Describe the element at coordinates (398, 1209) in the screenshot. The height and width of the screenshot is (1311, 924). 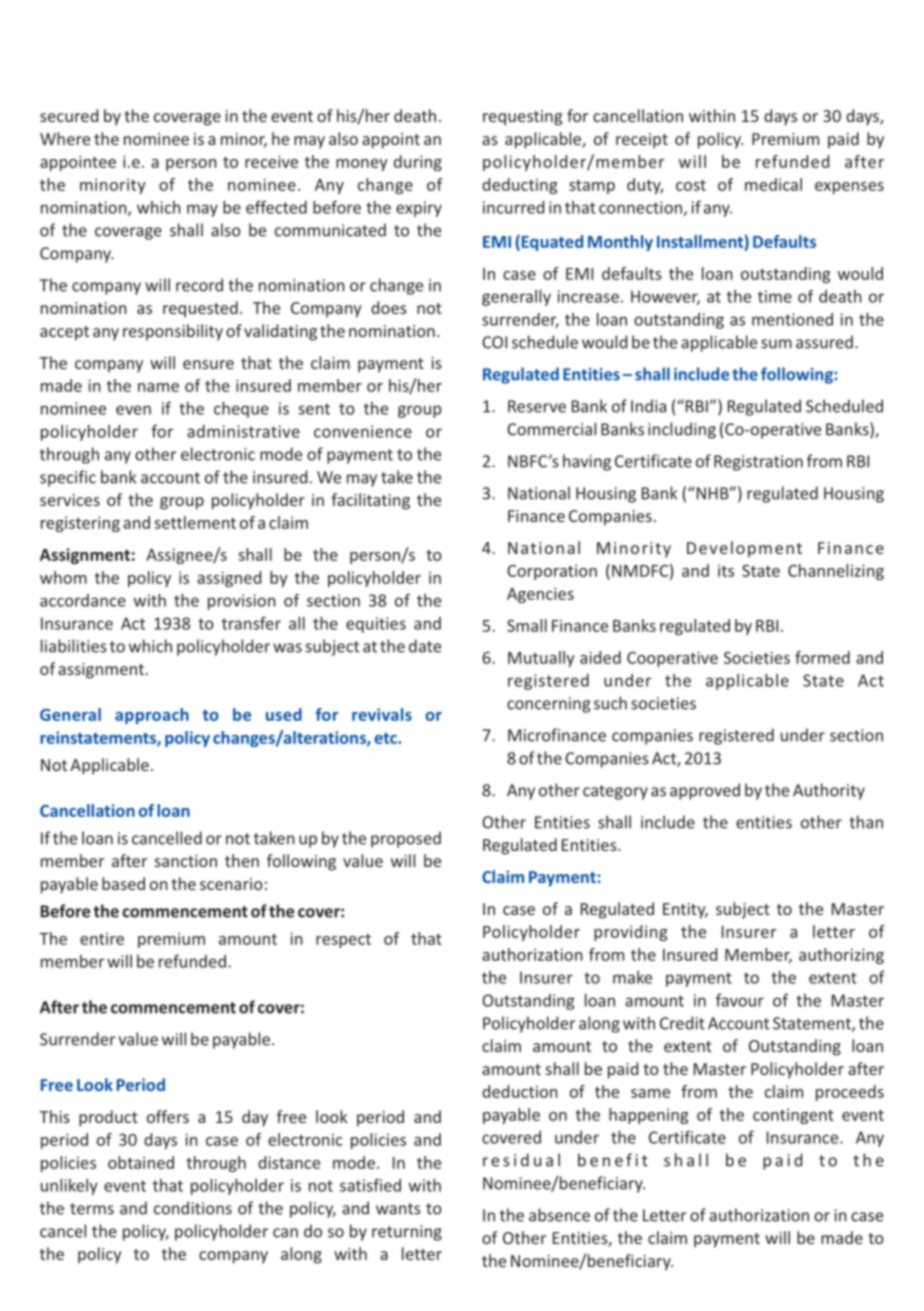
I see `wants` at that location.
